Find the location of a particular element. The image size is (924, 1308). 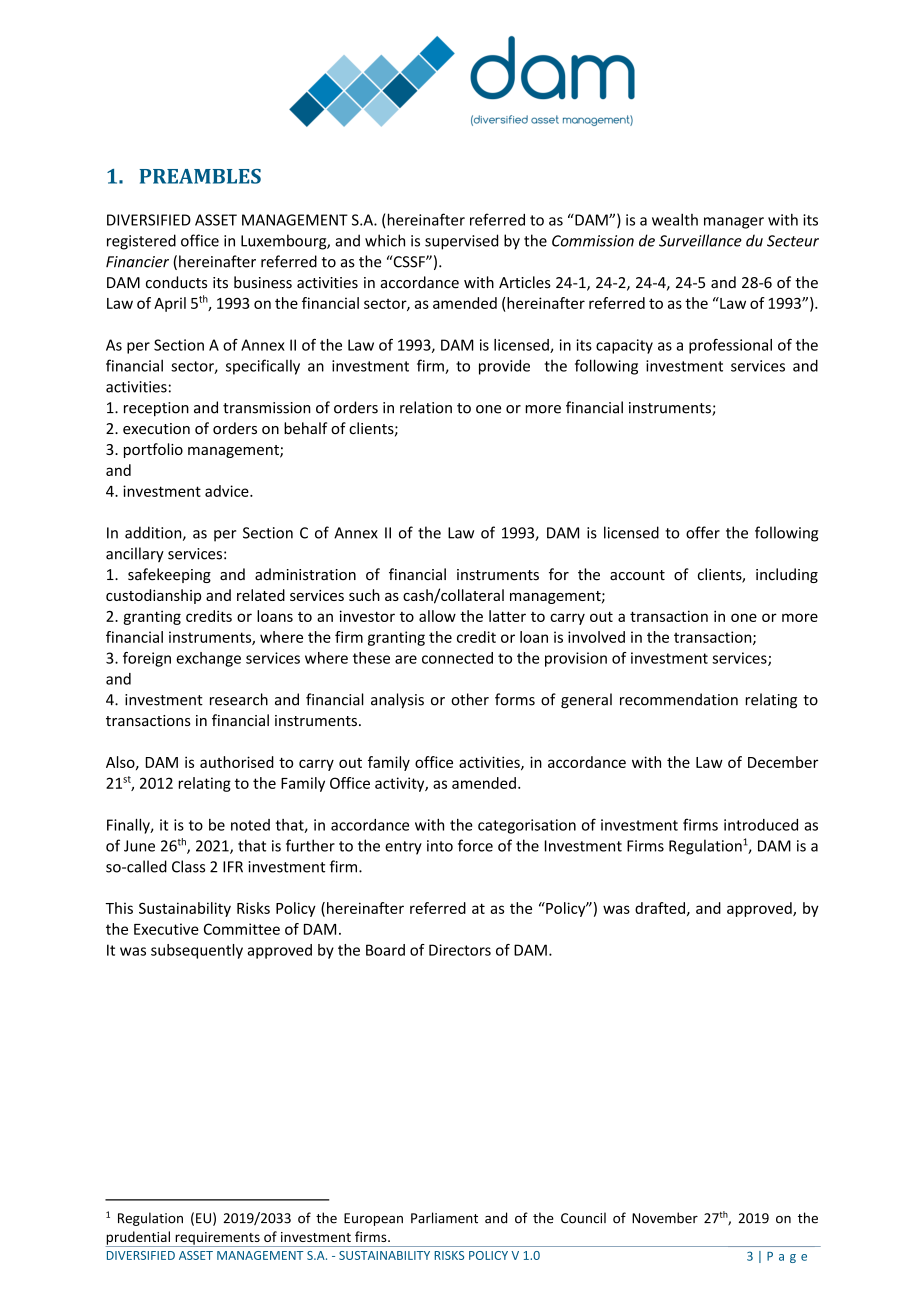

requirements is located at coordinates (217, 1239).
